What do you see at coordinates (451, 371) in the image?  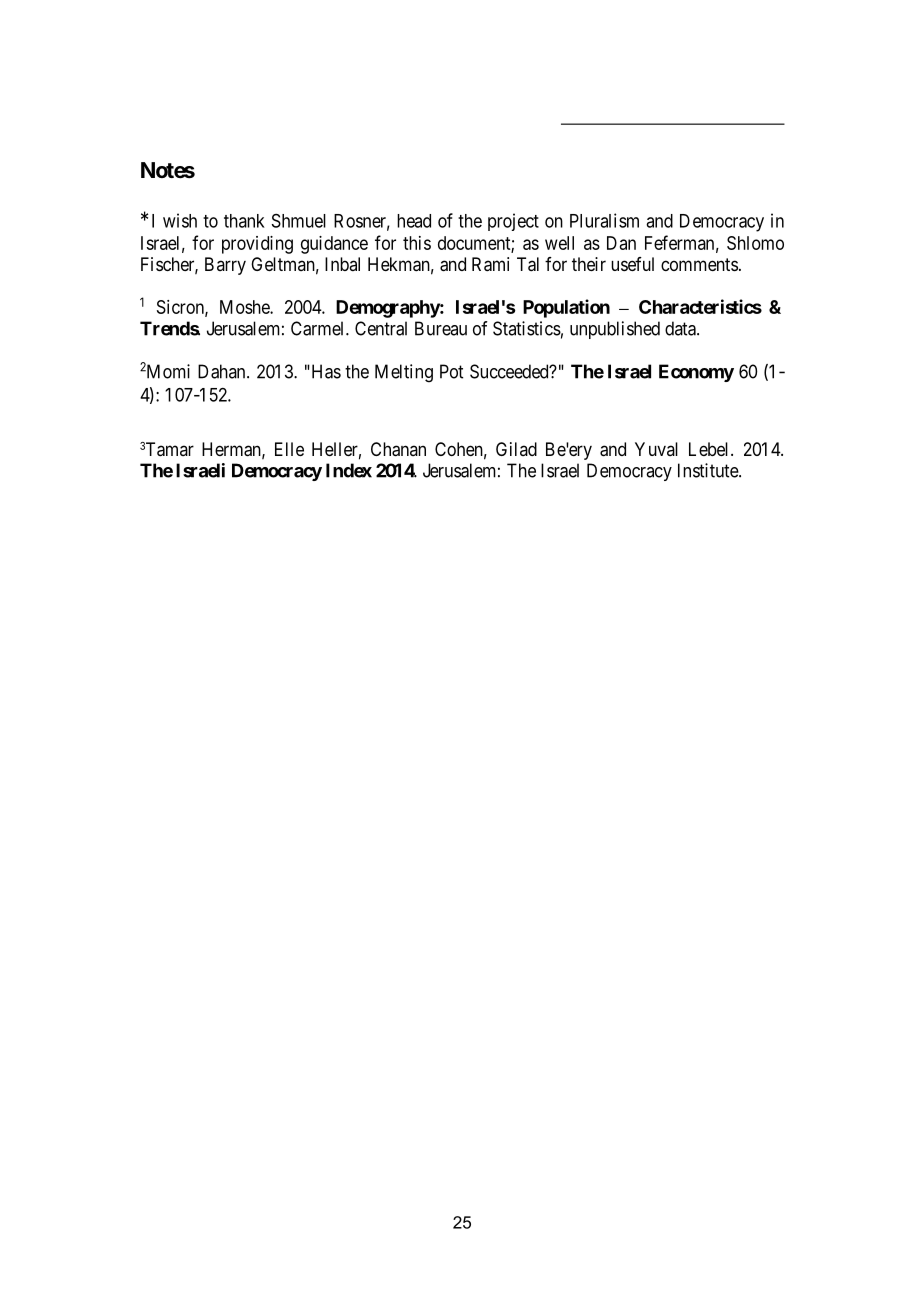 I see `Pot` at bounding box center [451, 371].
